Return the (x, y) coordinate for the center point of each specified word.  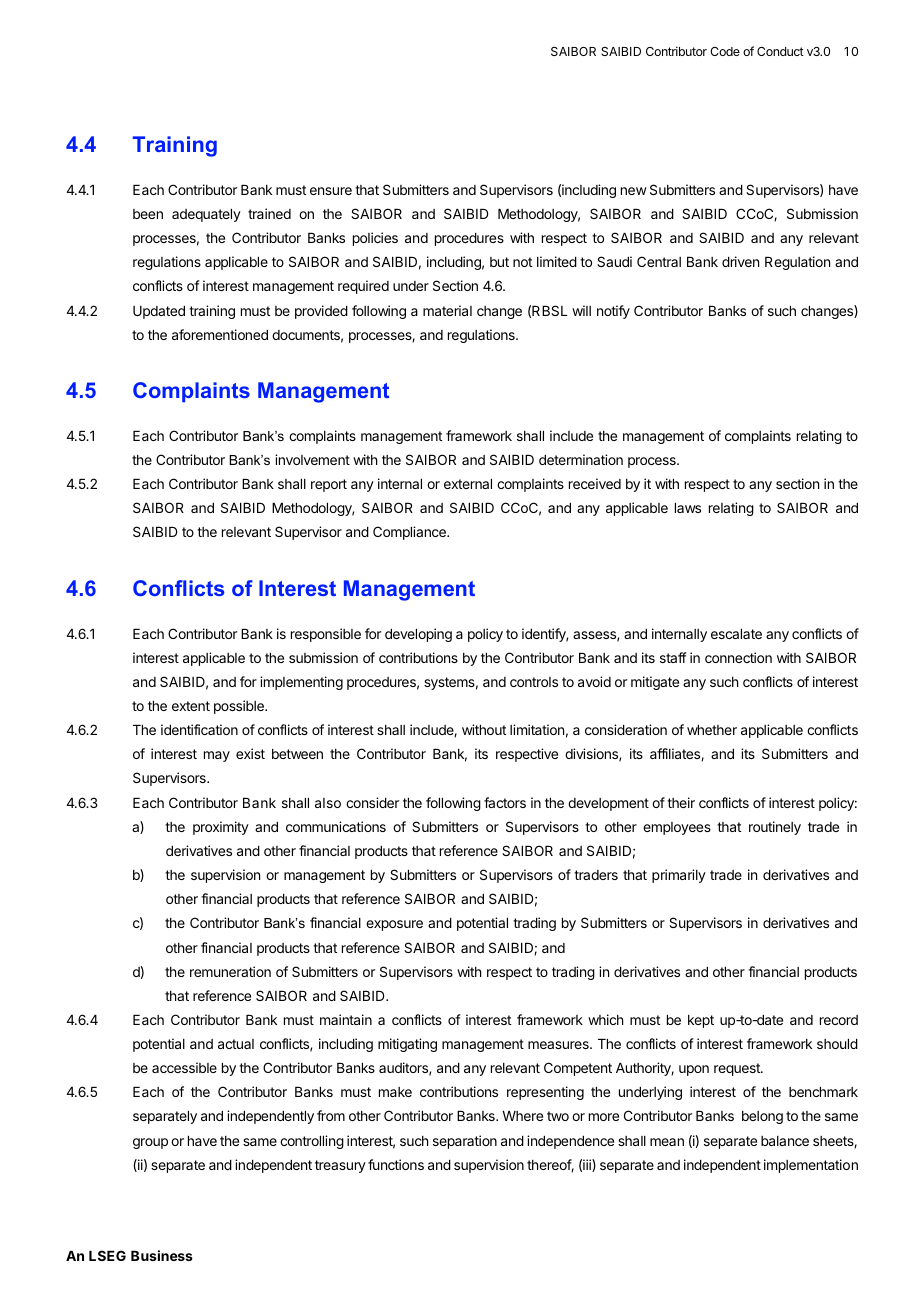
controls (534, 682)
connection (738, 657)
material (447, 310)
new (634, 191)
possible (240, 707)
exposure (394, 925)
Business (162, 1255)
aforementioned (220, 334)
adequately (206, 215)
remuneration (230, 971)
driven (740, 261)
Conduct (780, 51)
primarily (679, 876)
